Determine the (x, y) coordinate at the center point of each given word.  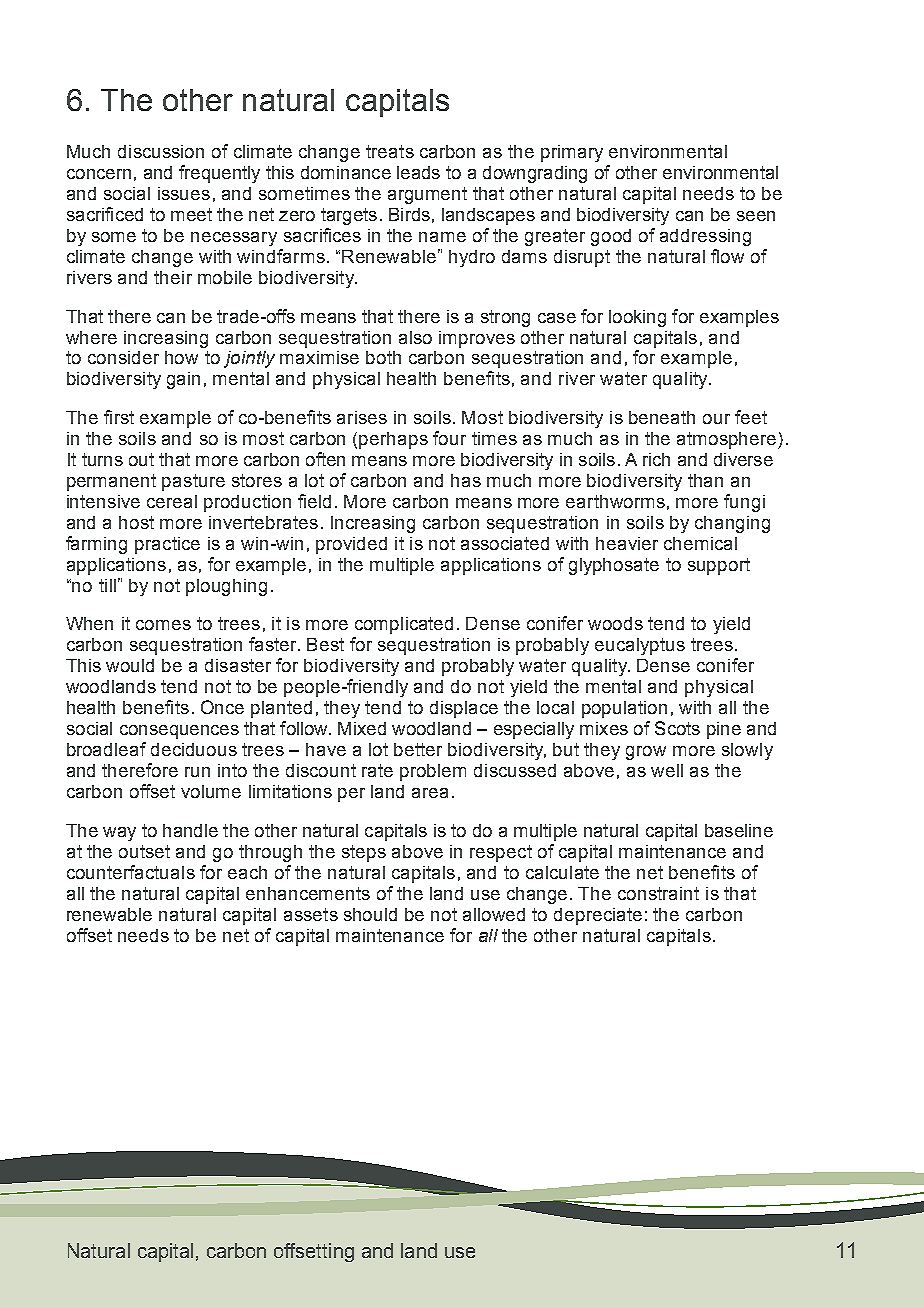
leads (418, 172)
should (370, 914)
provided (351, 545)
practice (167, 545)
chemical (700, 543)
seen (756, 216)
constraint (658, 893)
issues (184, 193)
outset (144, 851)
